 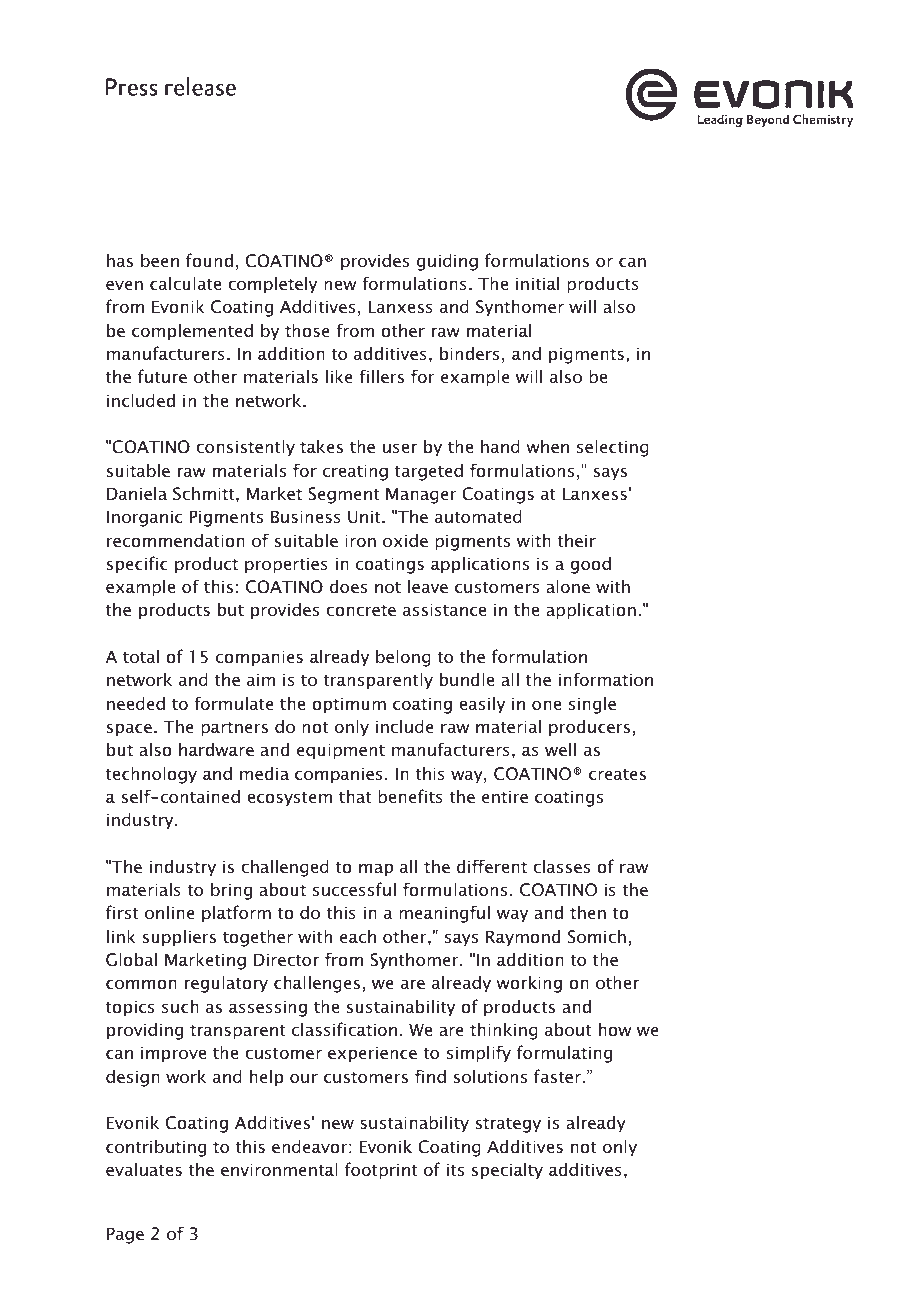 I want to click on footprint, so click(x=381, y=1171).
